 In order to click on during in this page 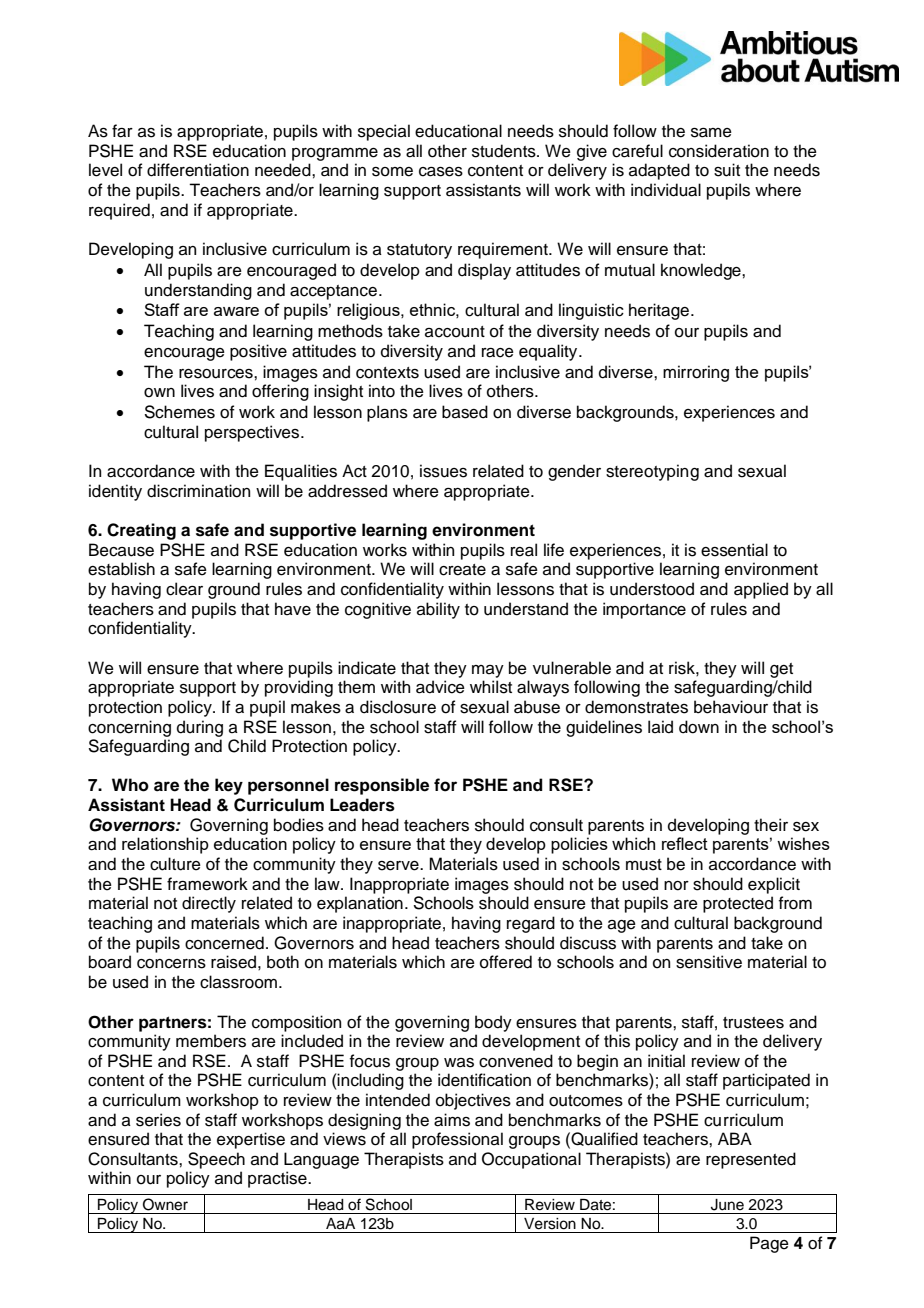, I will do `click(200, 728)`.
